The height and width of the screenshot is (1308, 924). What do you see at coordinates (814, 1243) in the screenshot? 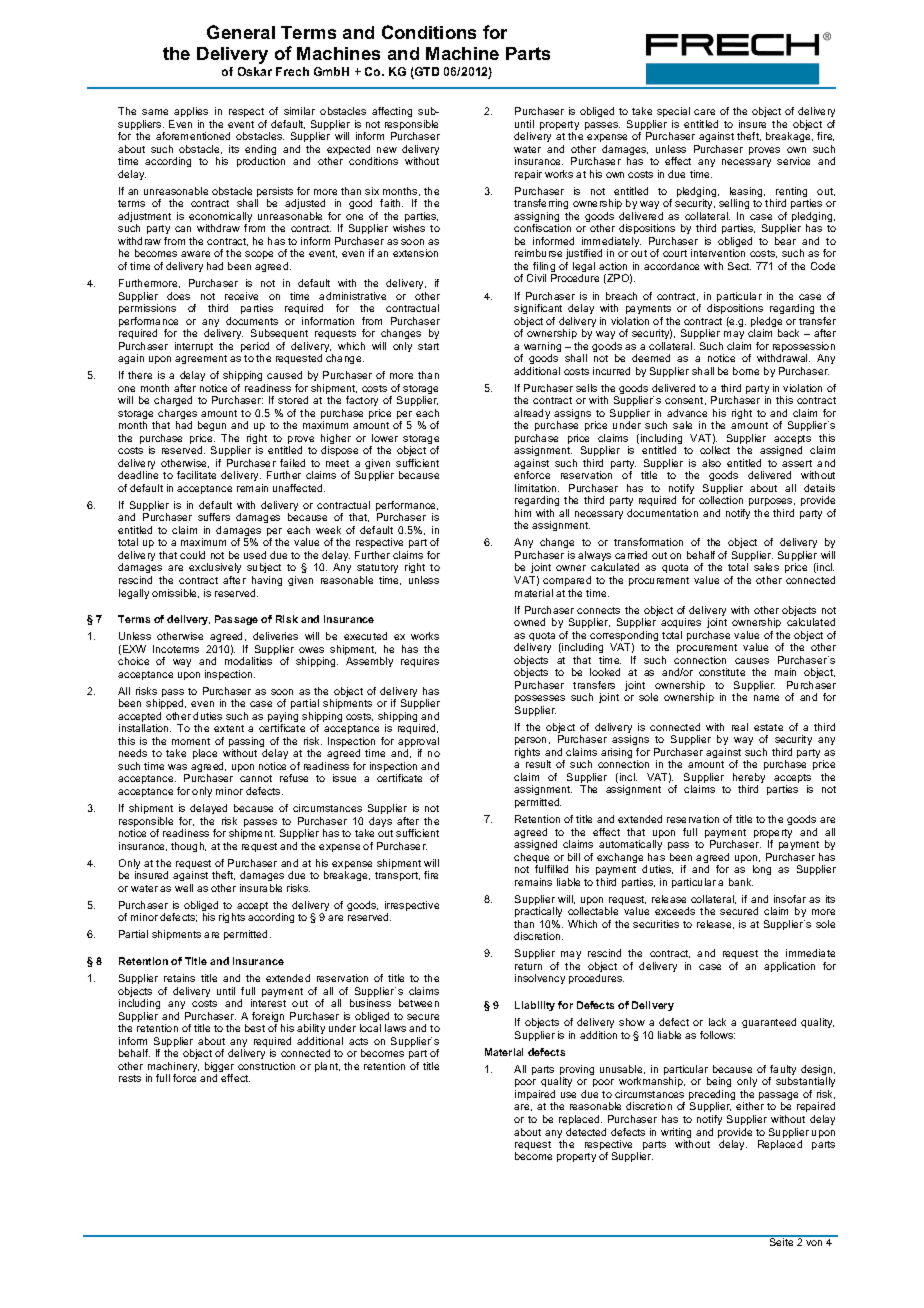
I see `von` at bounding box center [814, 1243].
